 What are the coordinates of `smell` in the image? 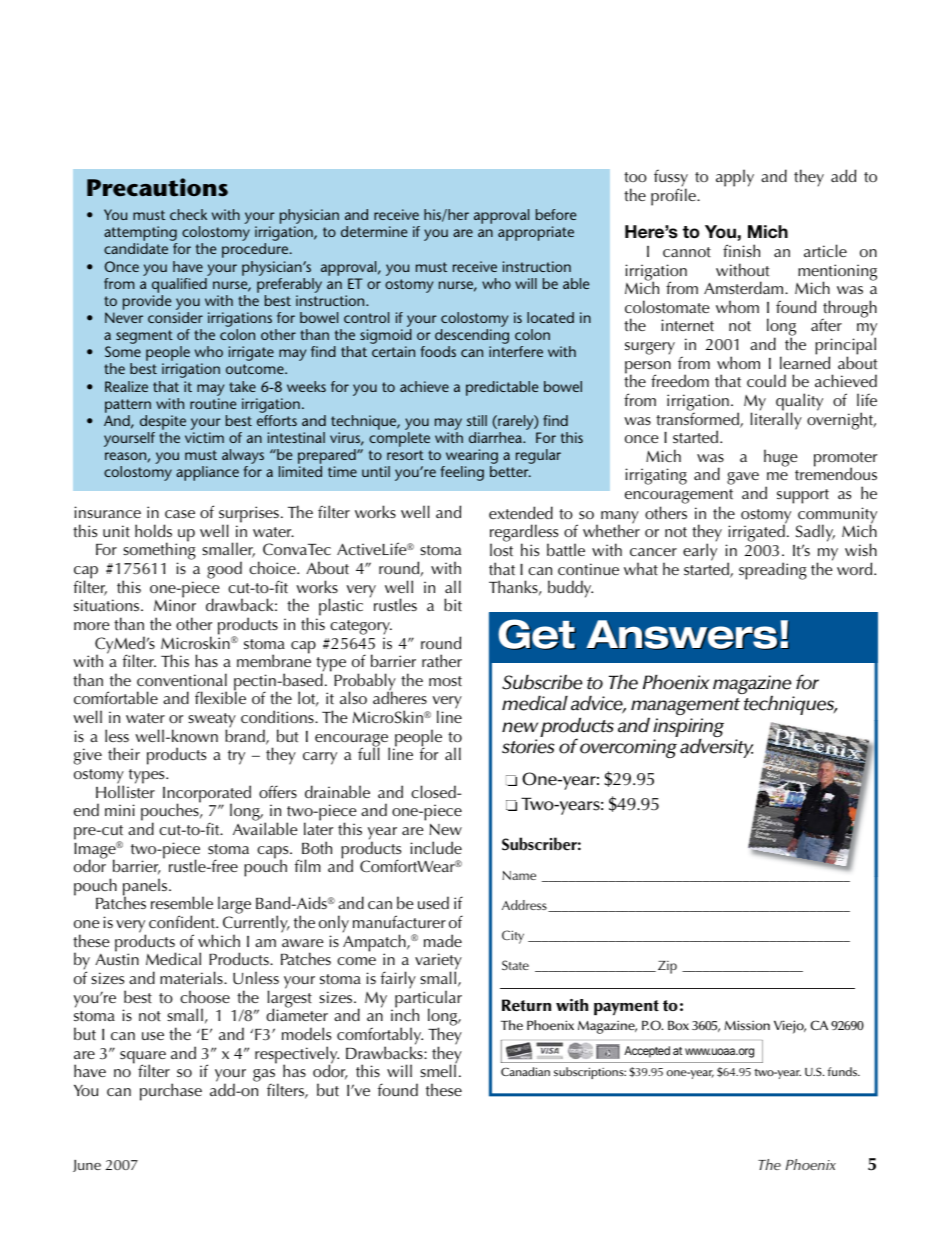 It's located at (438, 1070).
